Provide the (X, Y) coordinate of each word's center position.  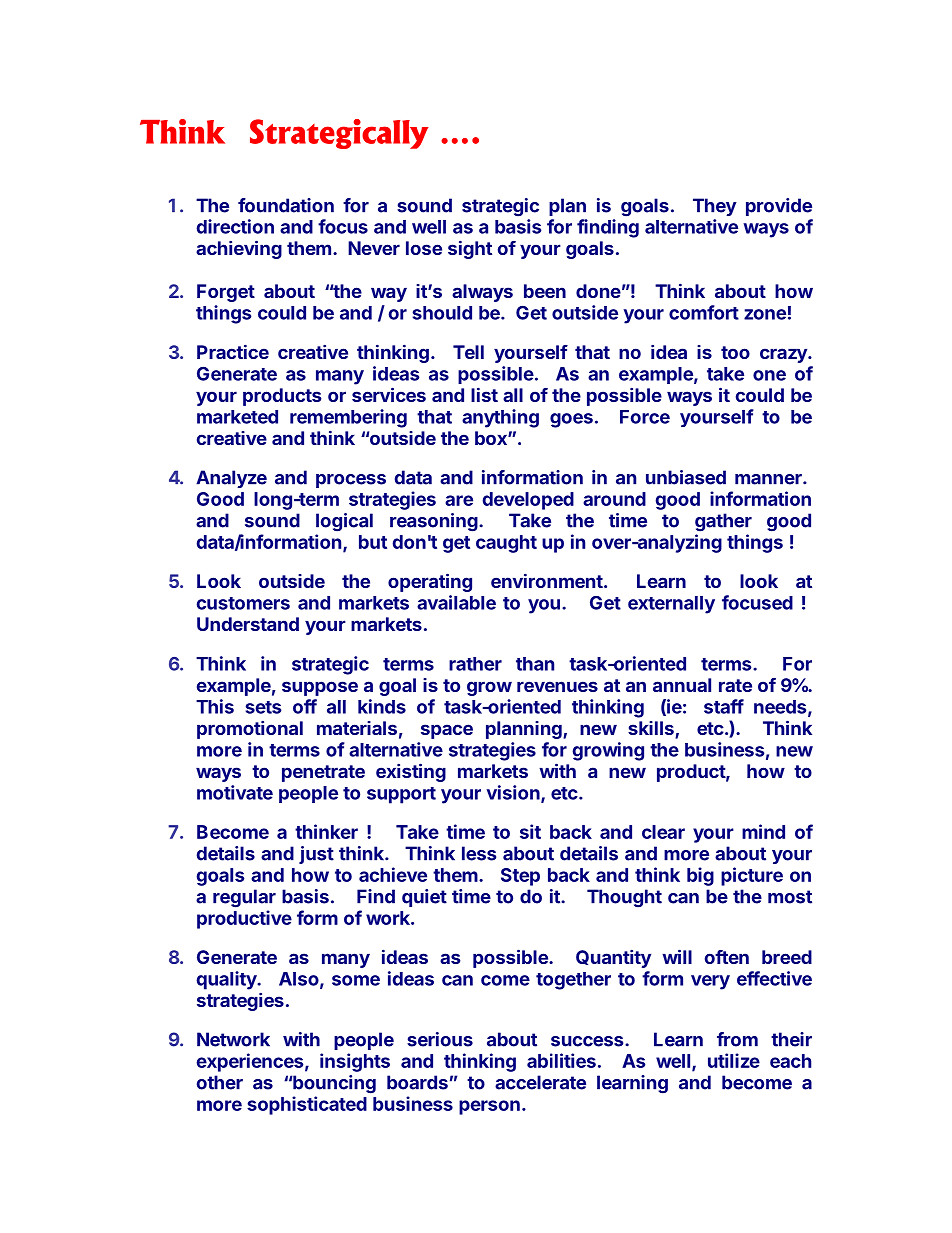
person (489, 1107)
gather (723, 522)
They (715, 207)
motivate (235, 792)
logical (344, 522)
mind (763, 831)
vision (514, 793)
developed (528, 501)
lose (424, 248)
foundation (286, 205)
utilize (734, 1060)
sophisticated (307, 1105)
